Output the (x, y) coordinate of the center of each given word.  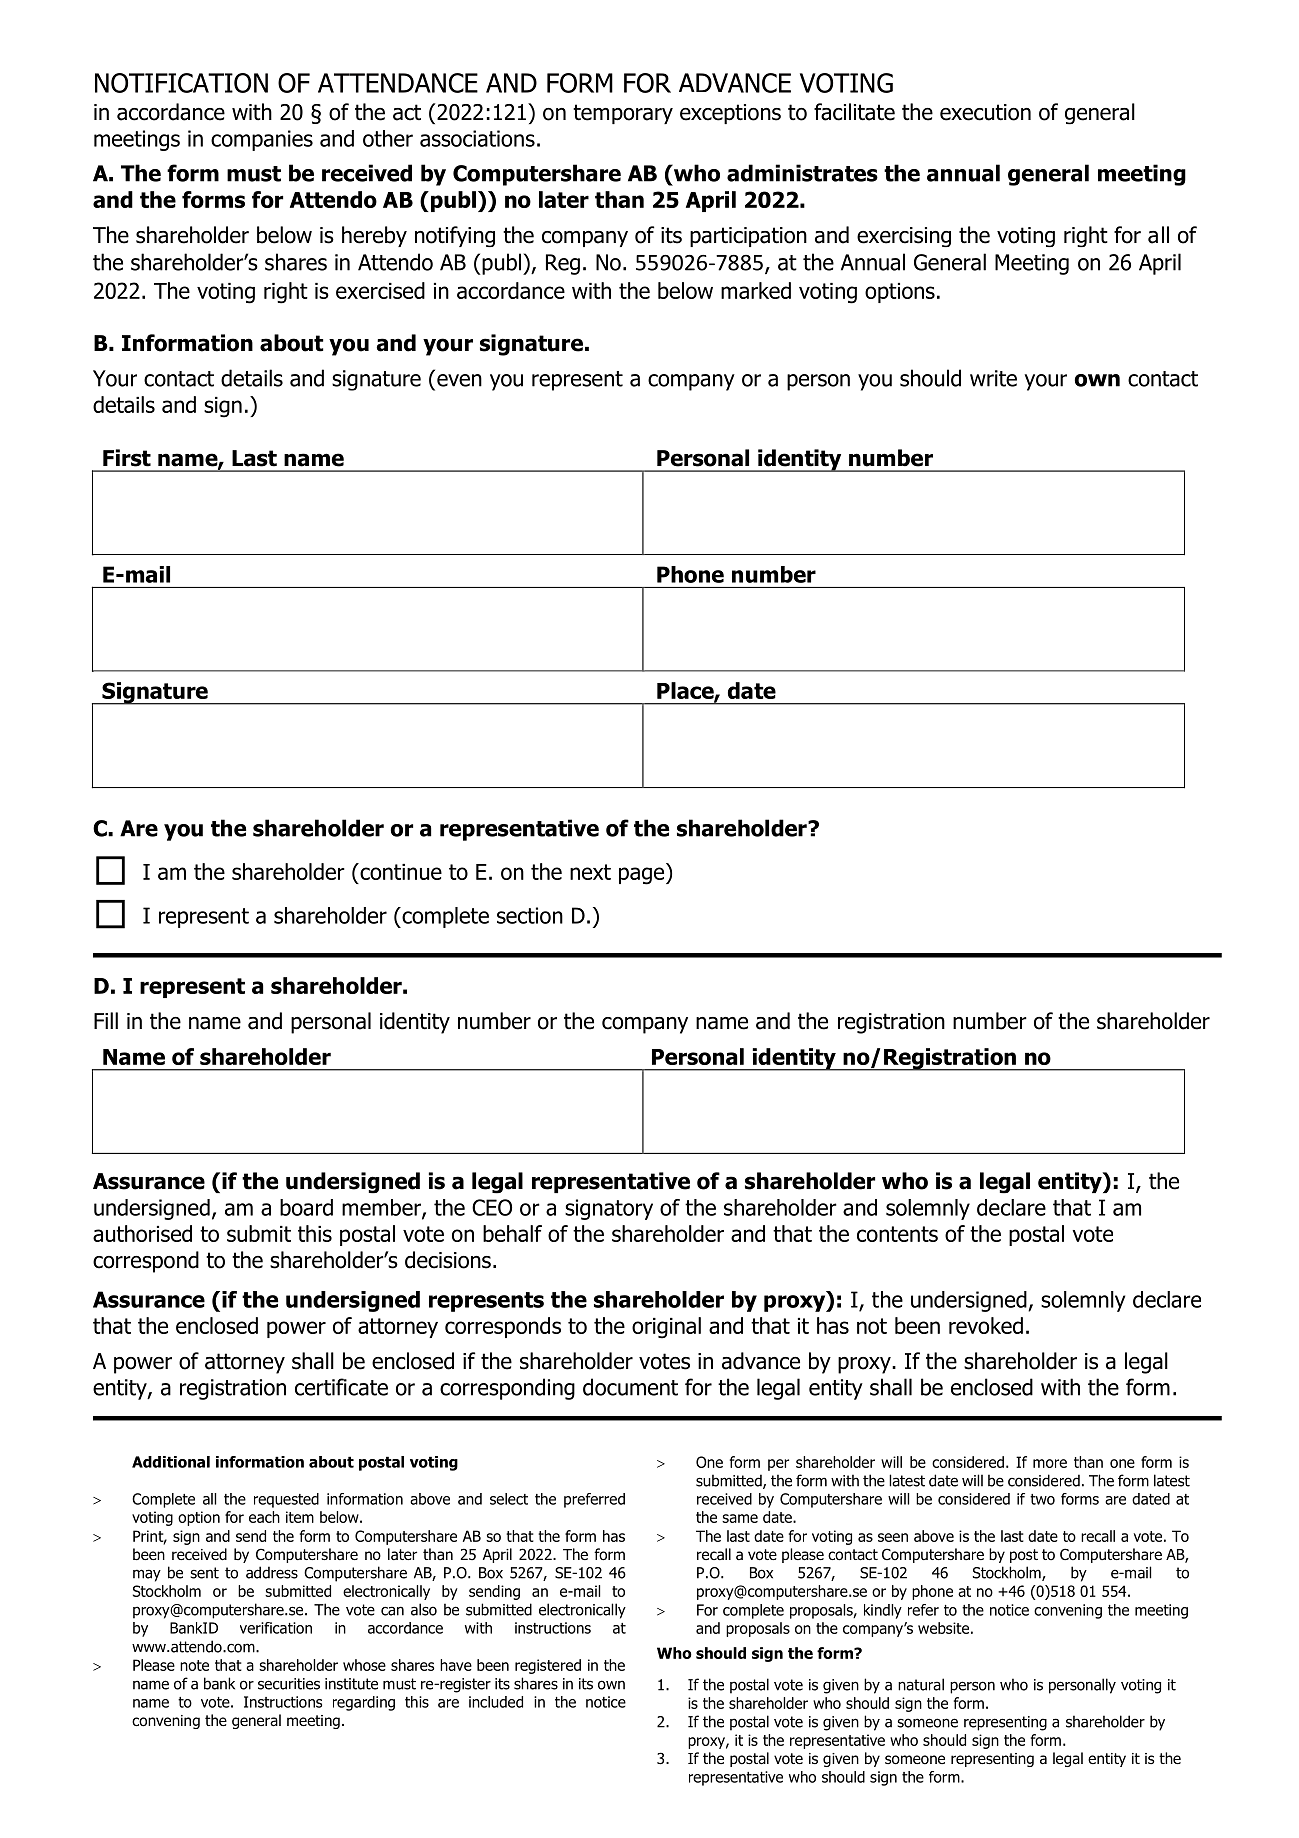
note (194, 1665)
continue (400, 871)
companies (262, 140)
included (496, 1702)
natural (921, 1684)
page (643, 876)
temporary (623, 114)
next (590, 872)
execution (985, 112)
